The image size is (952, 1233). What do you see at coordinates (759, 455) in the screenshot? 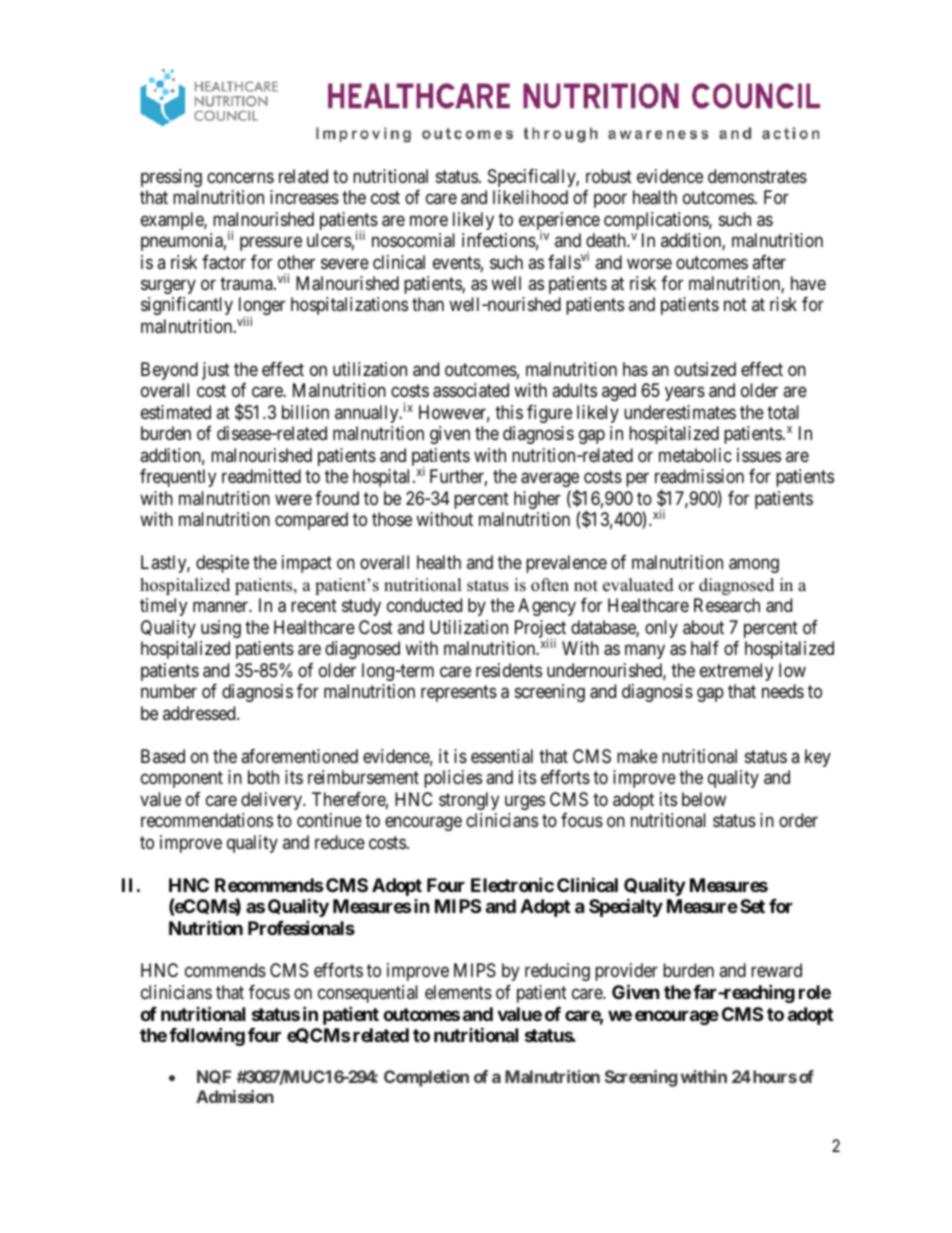
I see `issues` at bounding box center [759, 455].
